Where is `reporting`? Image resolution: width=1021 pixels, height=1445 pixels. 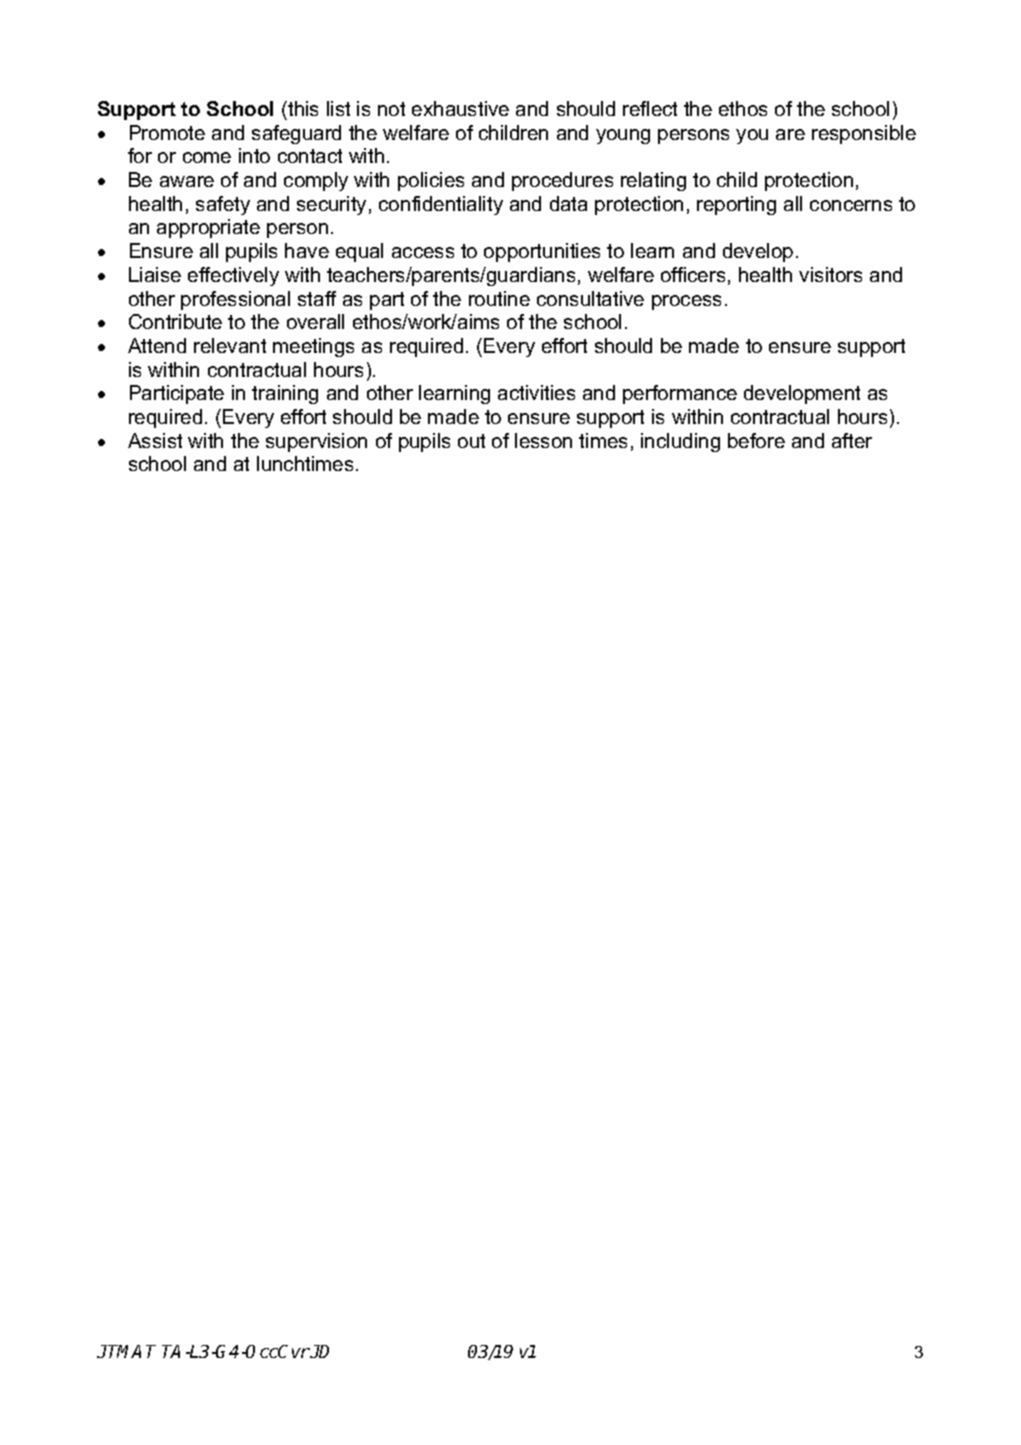
reporting is located at coordinates (736, 205).
